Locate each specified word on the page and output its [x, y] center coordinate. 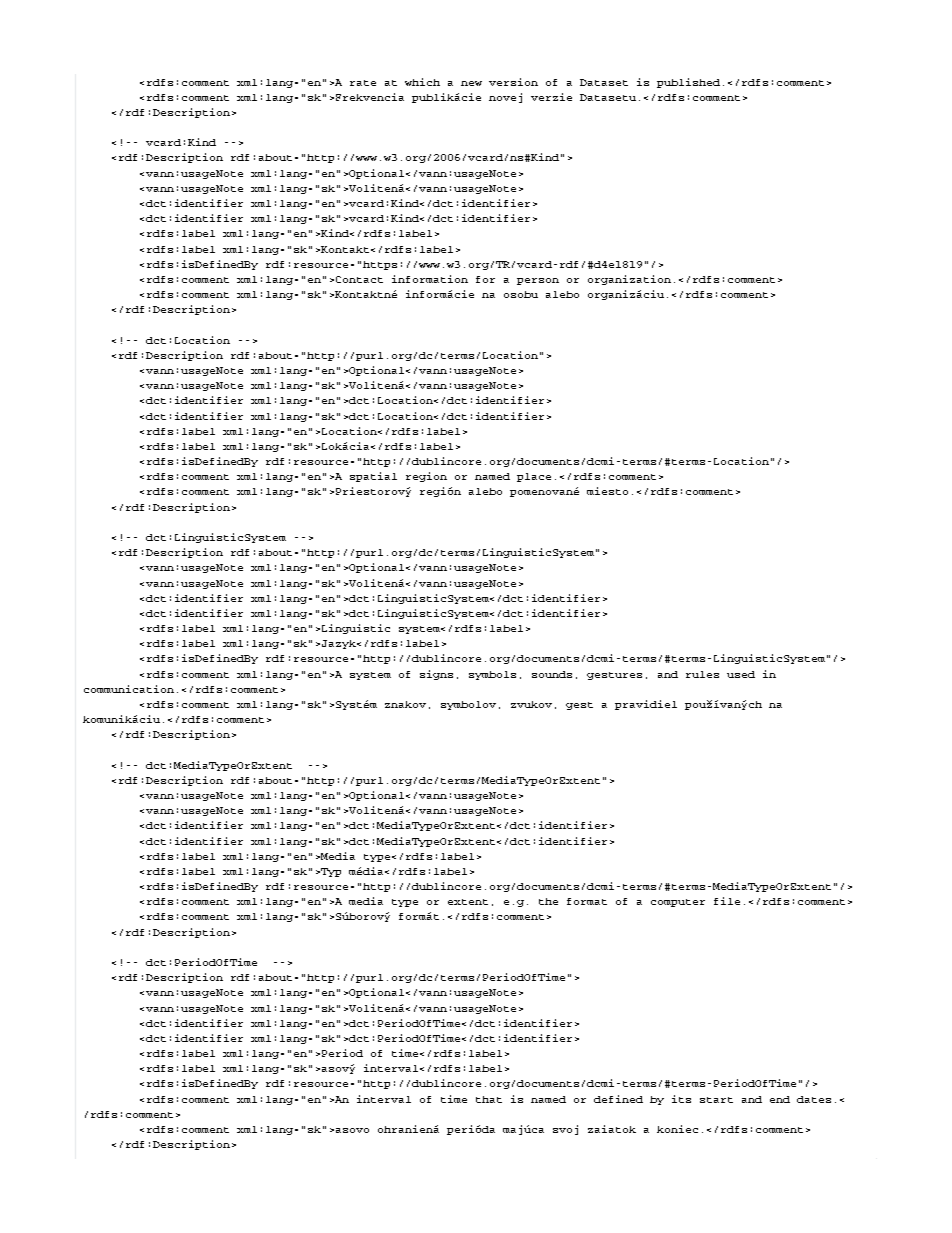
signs [436, 675]
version [513, 82]
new [471, 83]
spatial [373, 477]
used [741, 674]
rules [702, 674]
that [489, 1099]
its [681, 1099]
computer [678, 903]
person [538, 281]
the [548, 901]
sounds [552, 674]
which [422, 82]
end [780, 1099]
